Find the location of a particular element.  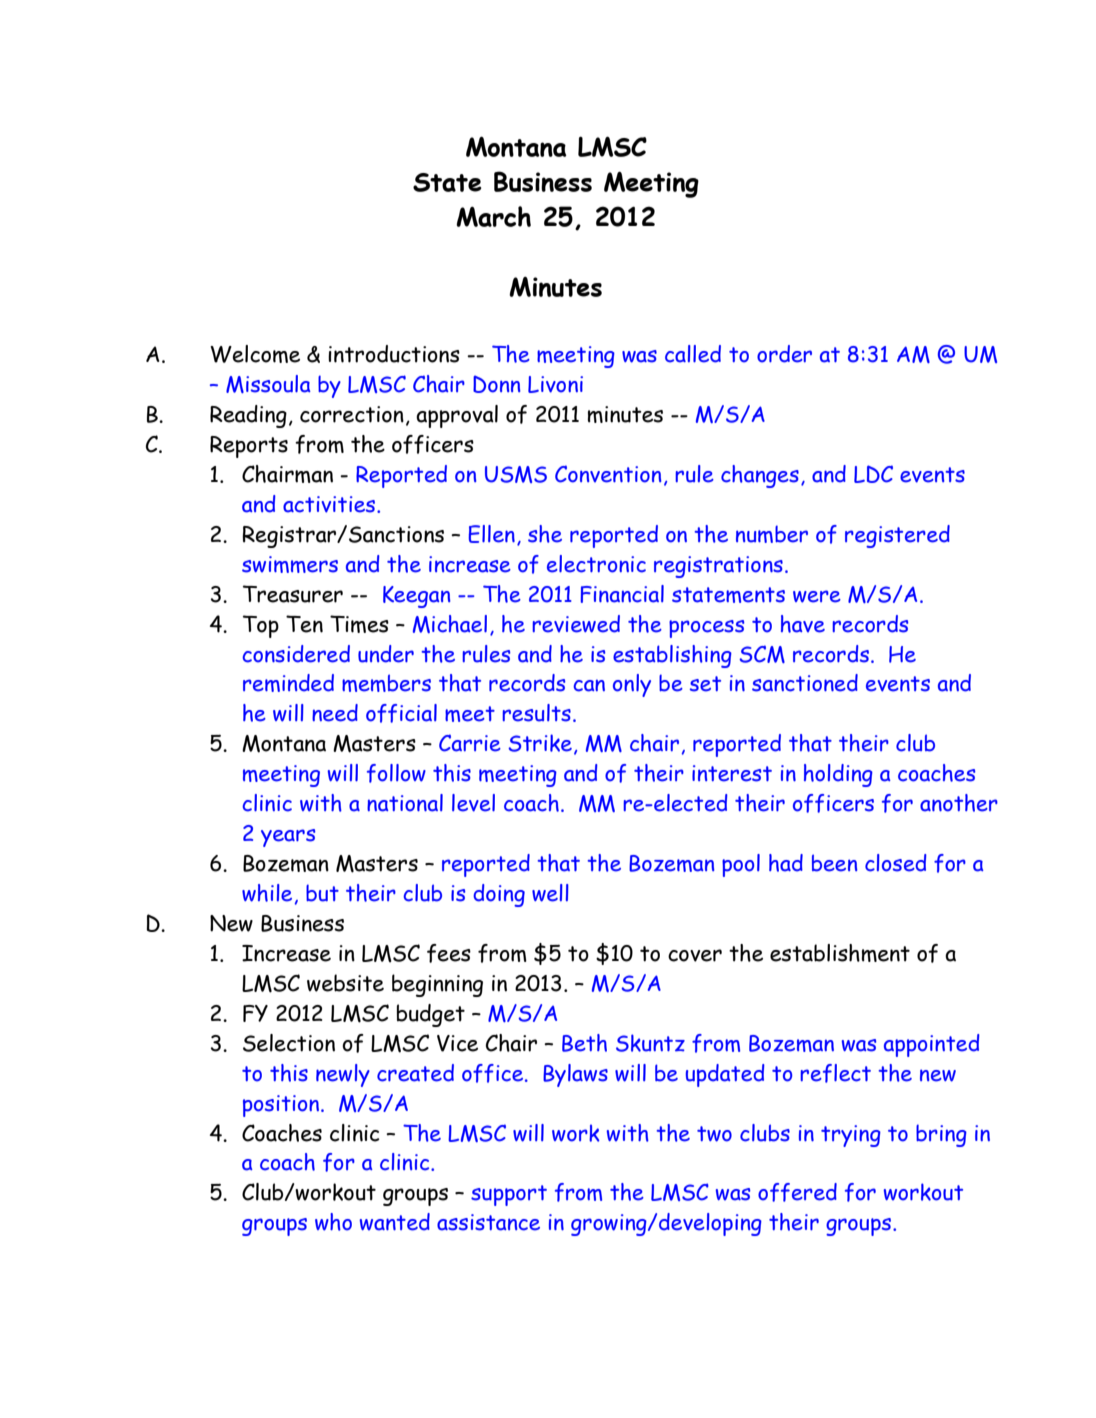

swimmers is located at coordinates (290, 564).
